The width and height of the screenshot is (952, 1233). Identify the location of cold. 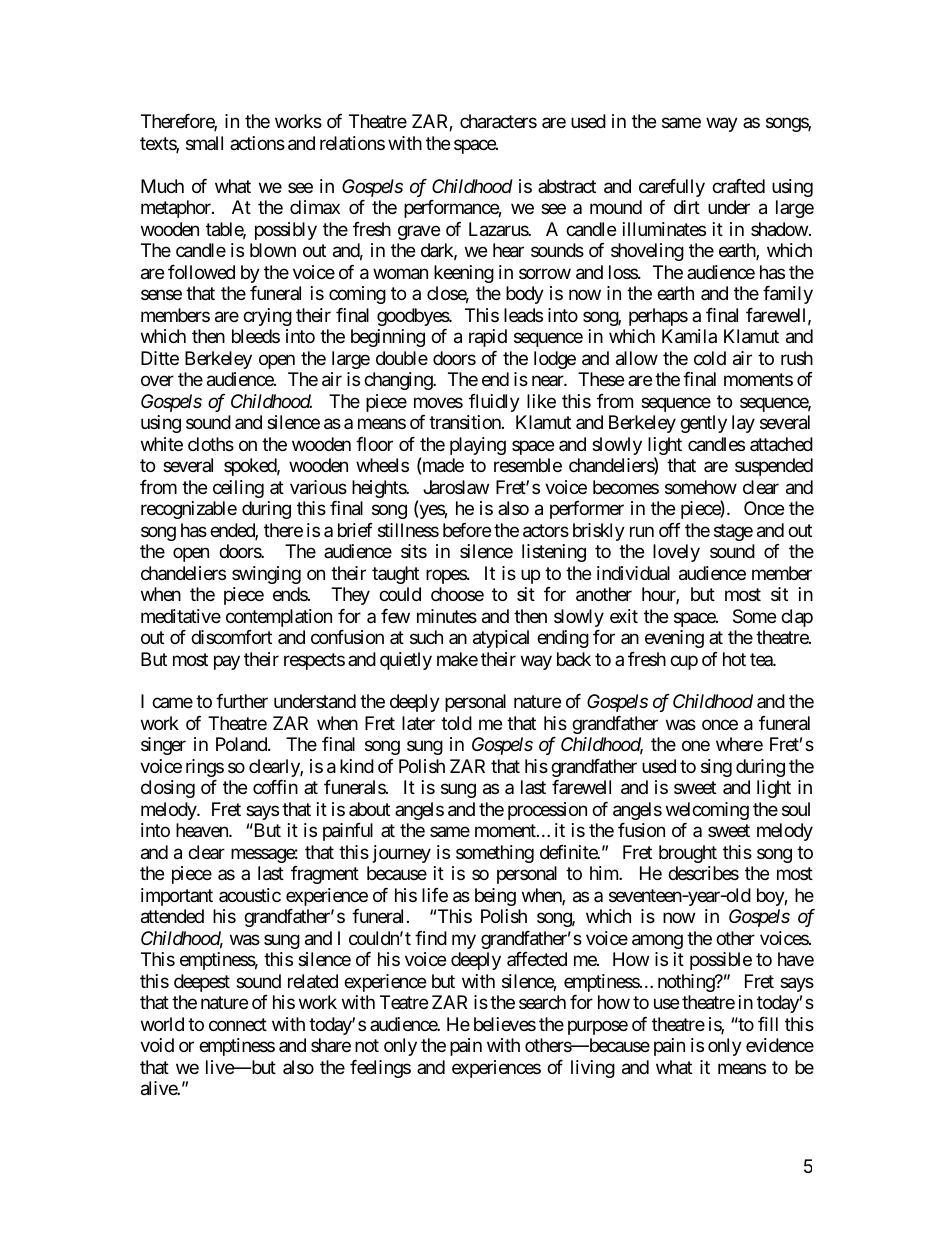
(710, 358).
